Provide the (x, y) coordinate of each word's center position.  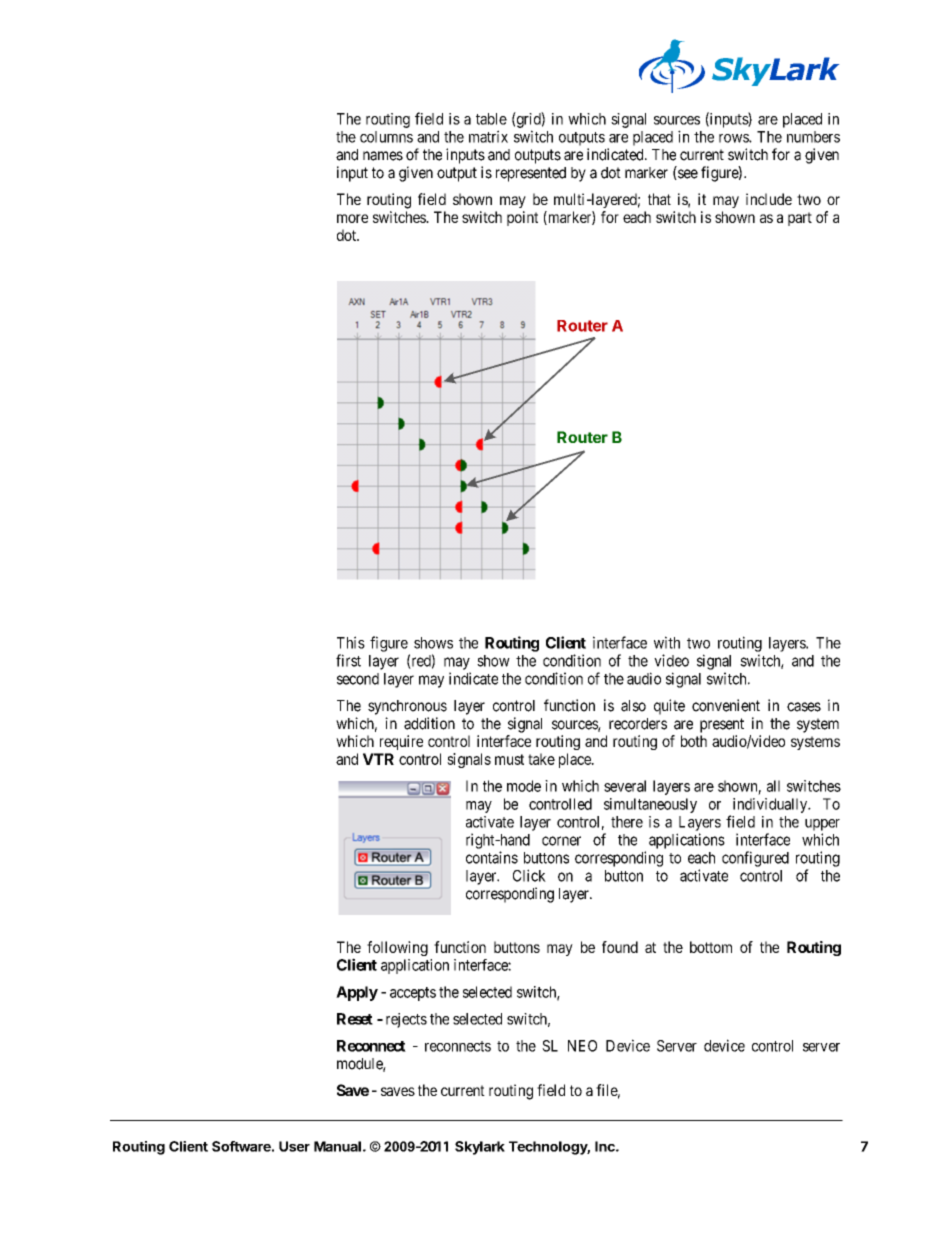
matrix (488, 136)
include (769, 199)
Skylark (480, 1148)
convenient (726, 705)
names (383, 156)
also (633, 706)
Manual (337, 1146)
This (351, 642)
